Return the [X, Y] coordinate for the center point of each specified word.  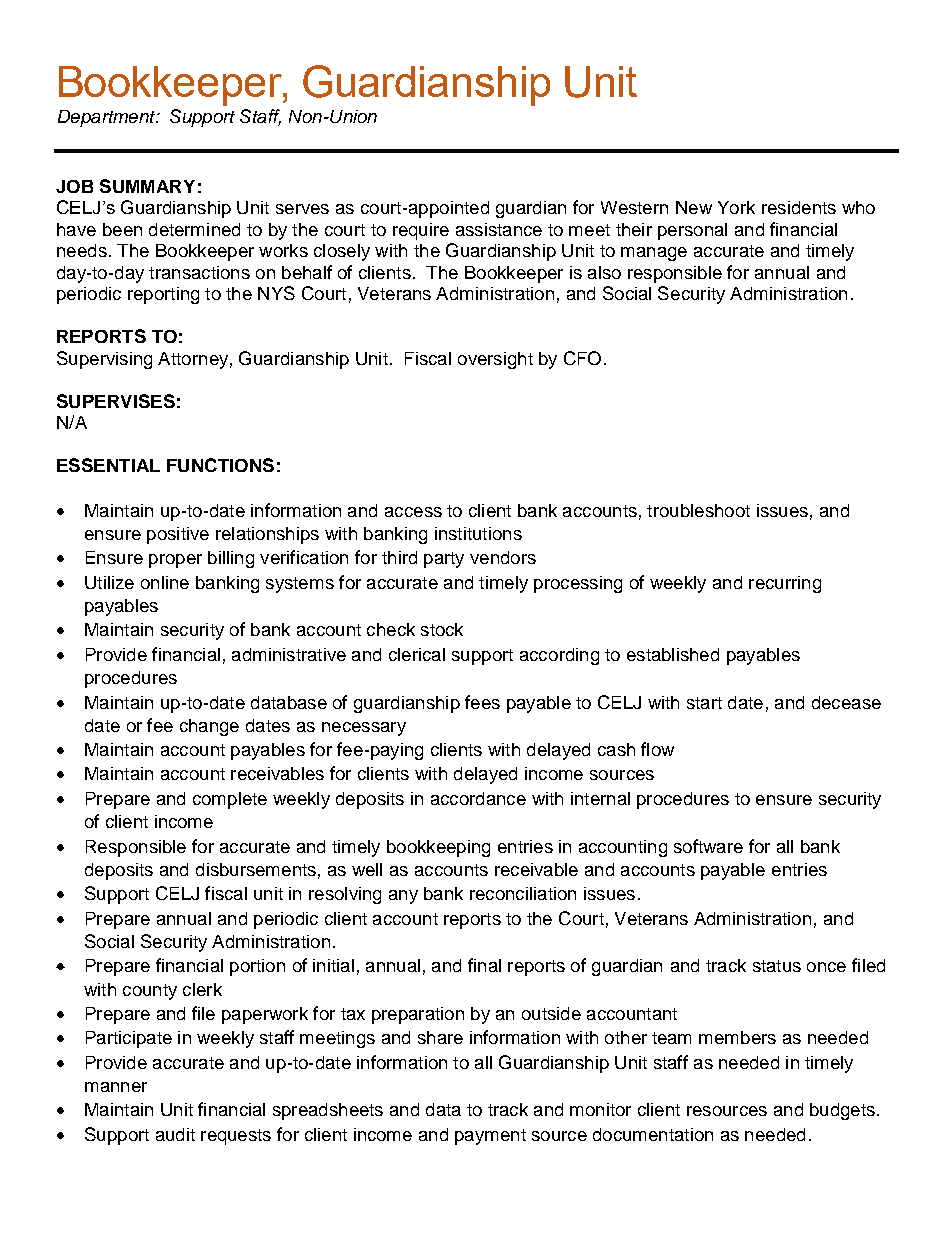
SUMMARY [147, 186]
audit [175, 1134]
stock [442, 629]
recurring [785, 584]
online [165, 582]
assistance [499, 229]
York [736, 207]
